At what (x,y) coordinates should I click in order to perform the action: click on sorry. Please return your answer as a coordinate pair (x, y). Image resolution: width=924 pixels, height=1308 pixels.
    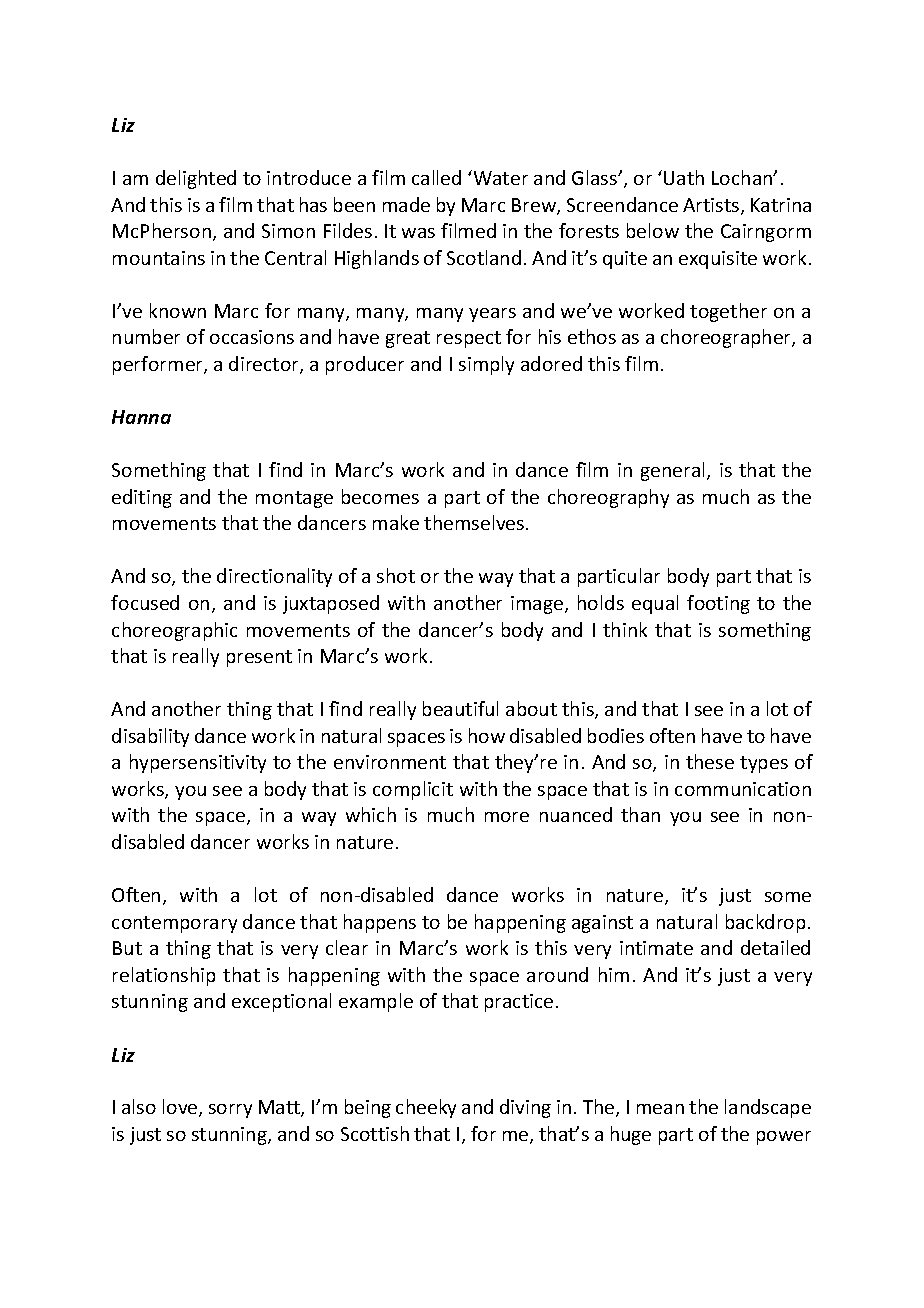
    Looking at the image, I should click on (230, 1111).
